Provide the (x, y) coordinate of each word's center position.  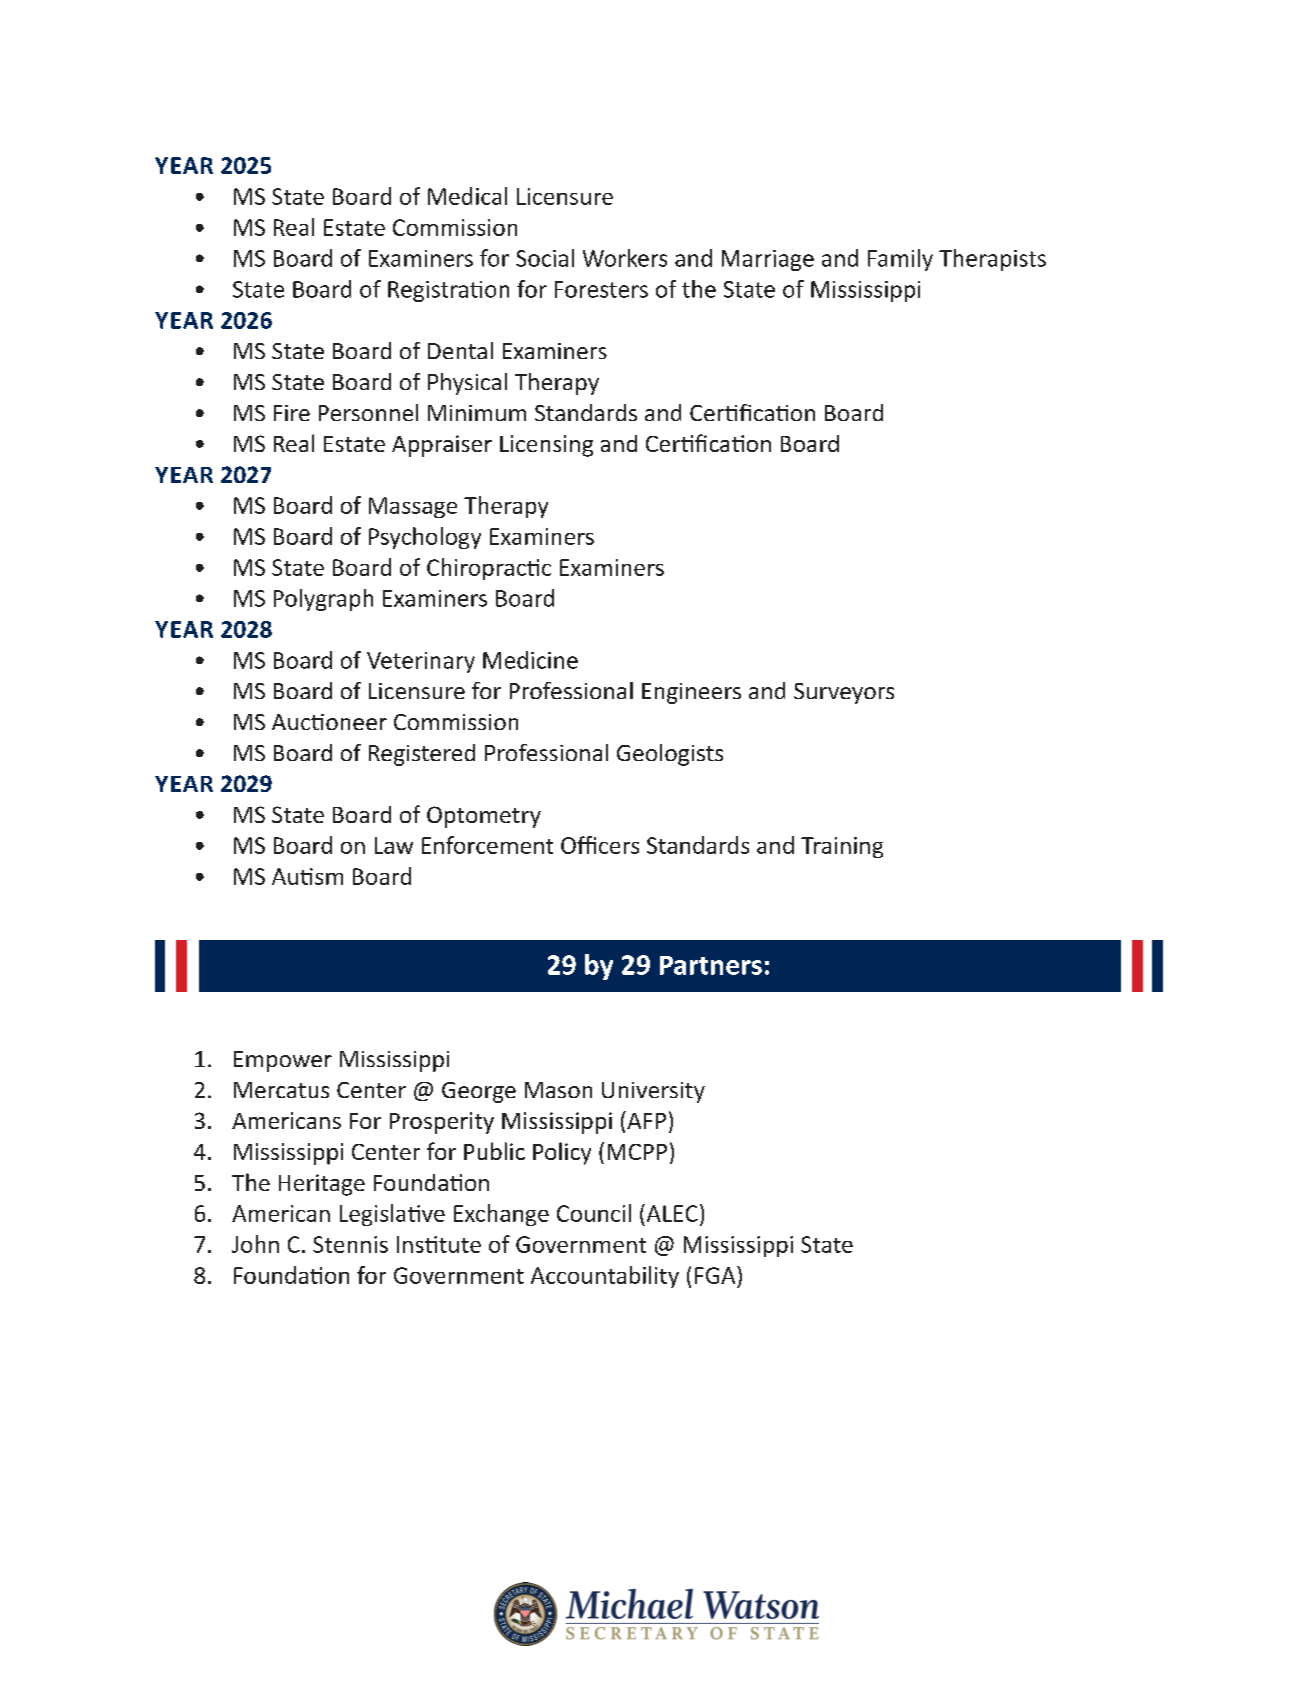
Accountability (605, 1277)
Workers (625, 258)
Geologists (670, 755)
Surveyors (844, 693)
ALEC (671, 1213)
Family (900, 260)
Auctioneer (329, 722)
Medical (467, 196)
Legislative (392, 1215)
